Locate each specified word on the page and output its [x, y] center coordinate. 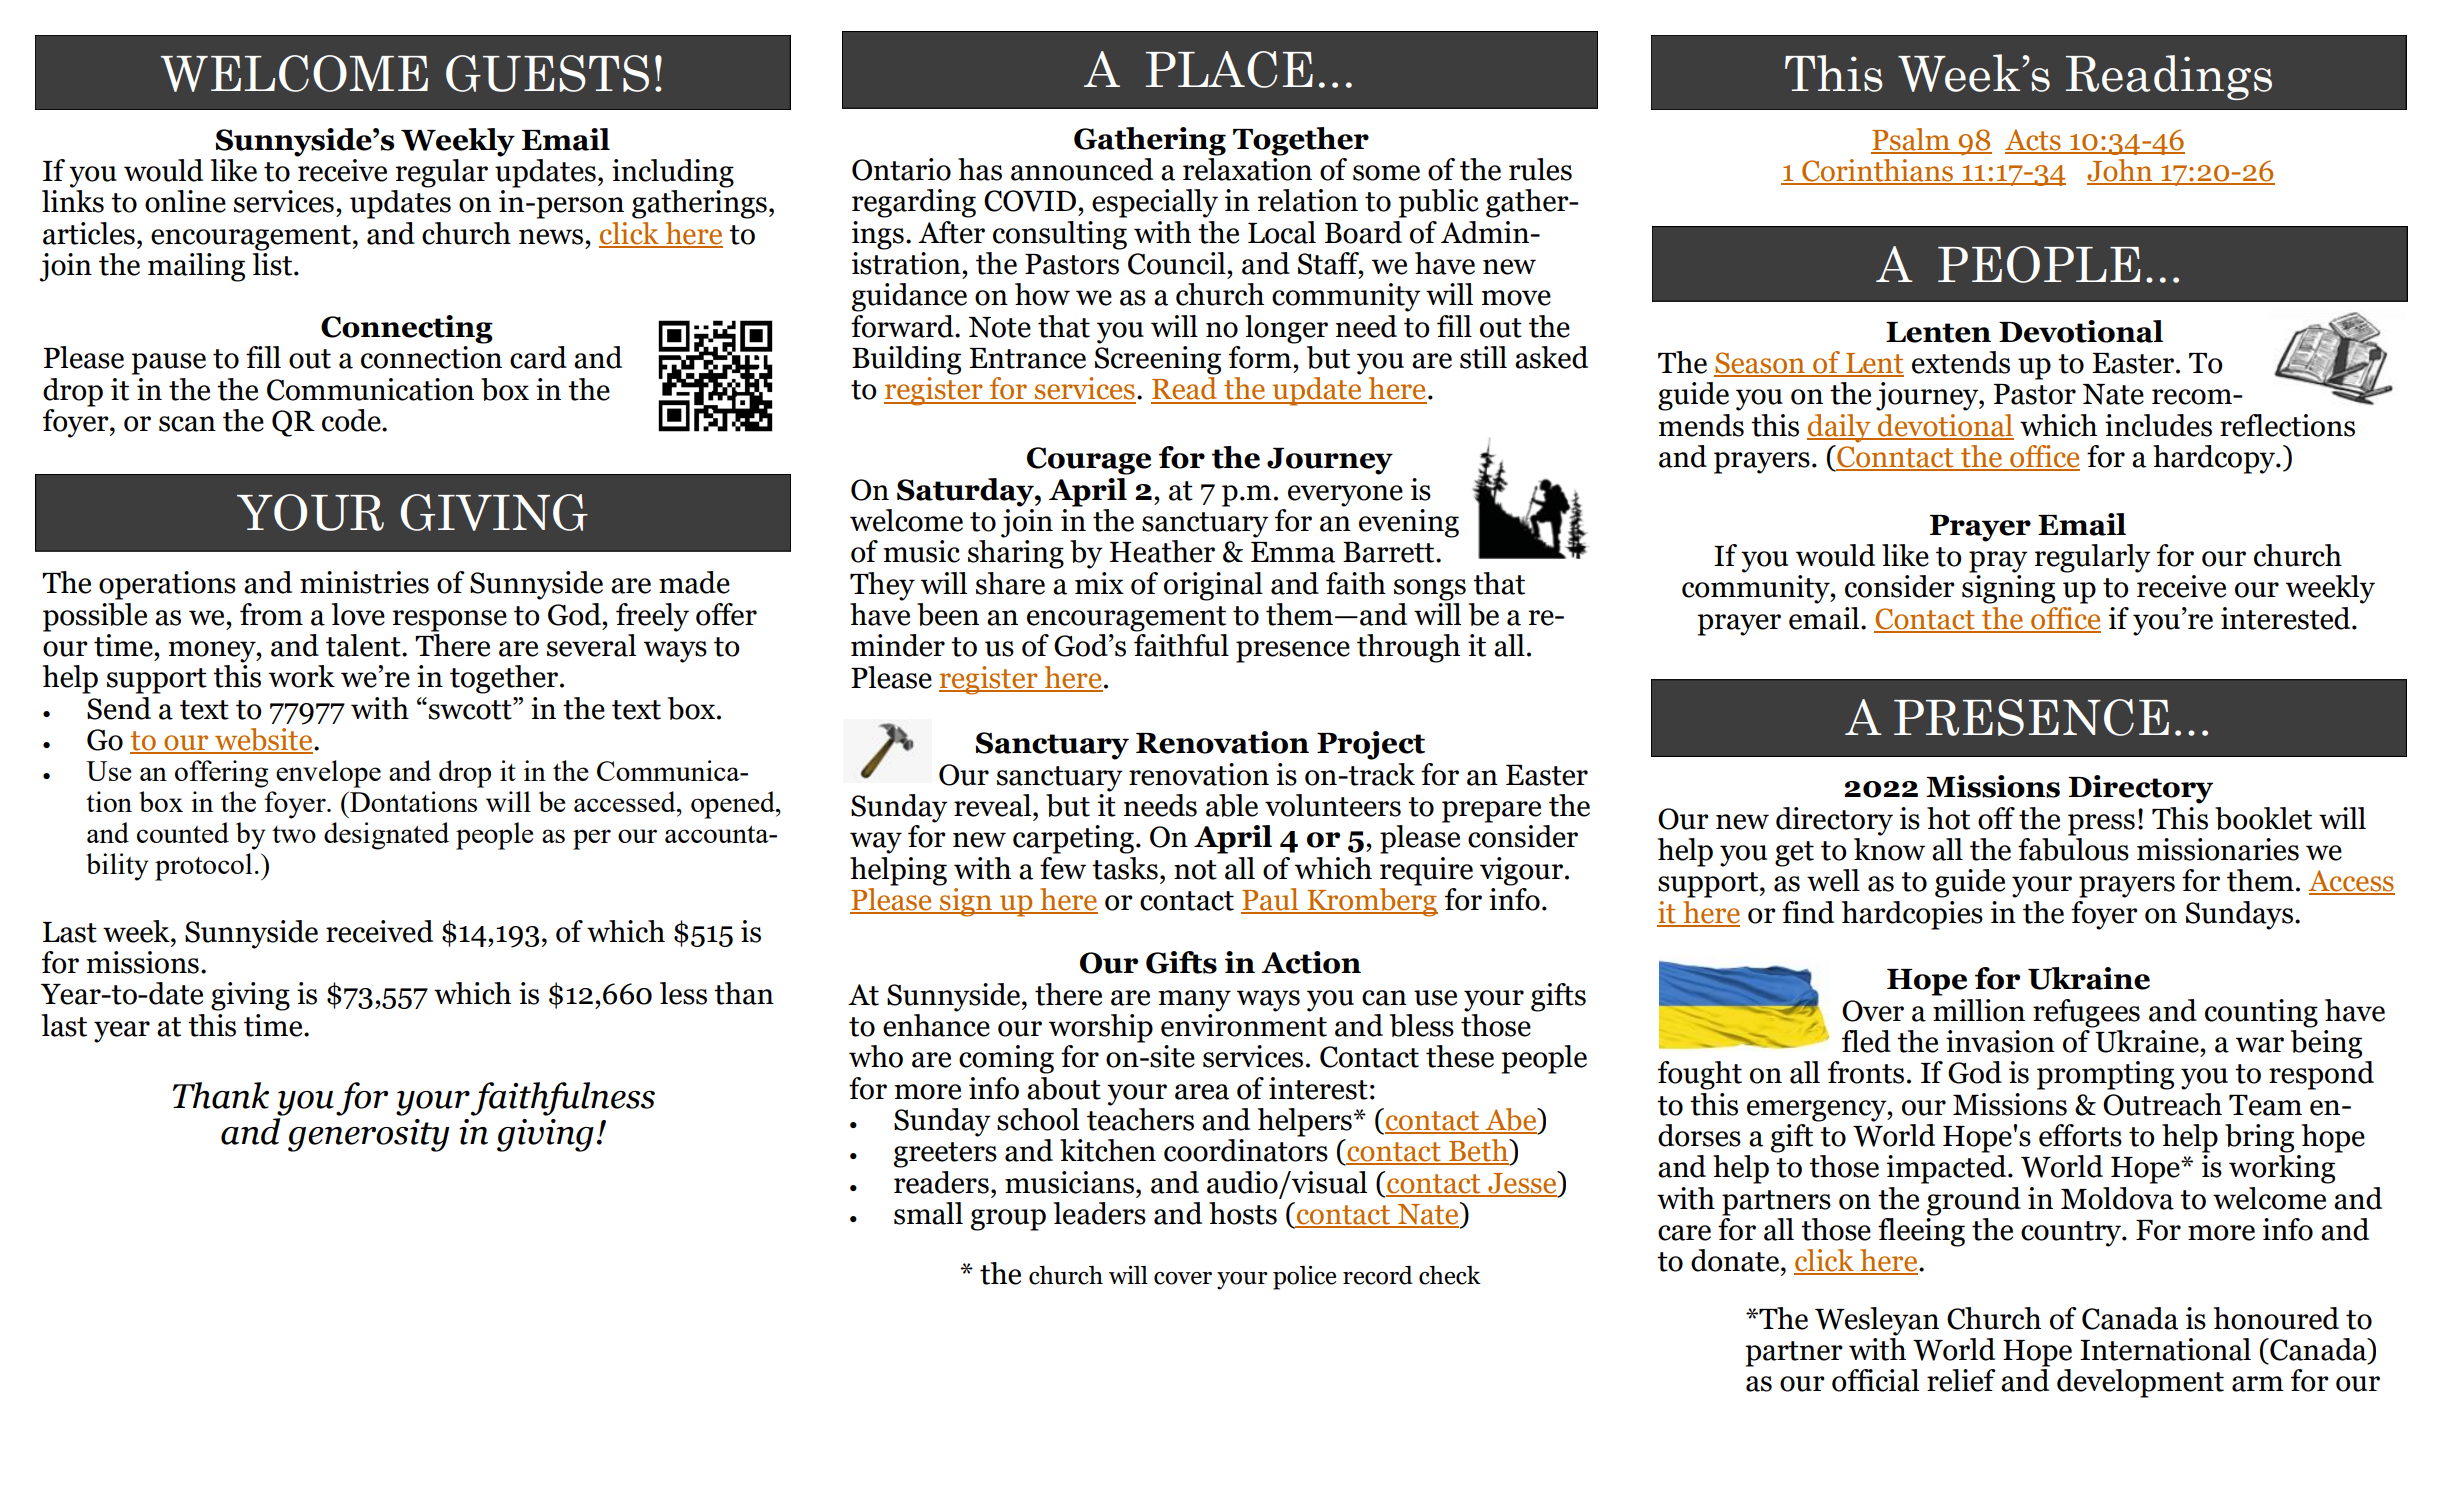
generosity [368, 1135]
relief [1961, 1380]
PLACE [1229, 69]
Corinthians [1877, 171]
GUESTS [547, 73]
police [1304, 1278]
